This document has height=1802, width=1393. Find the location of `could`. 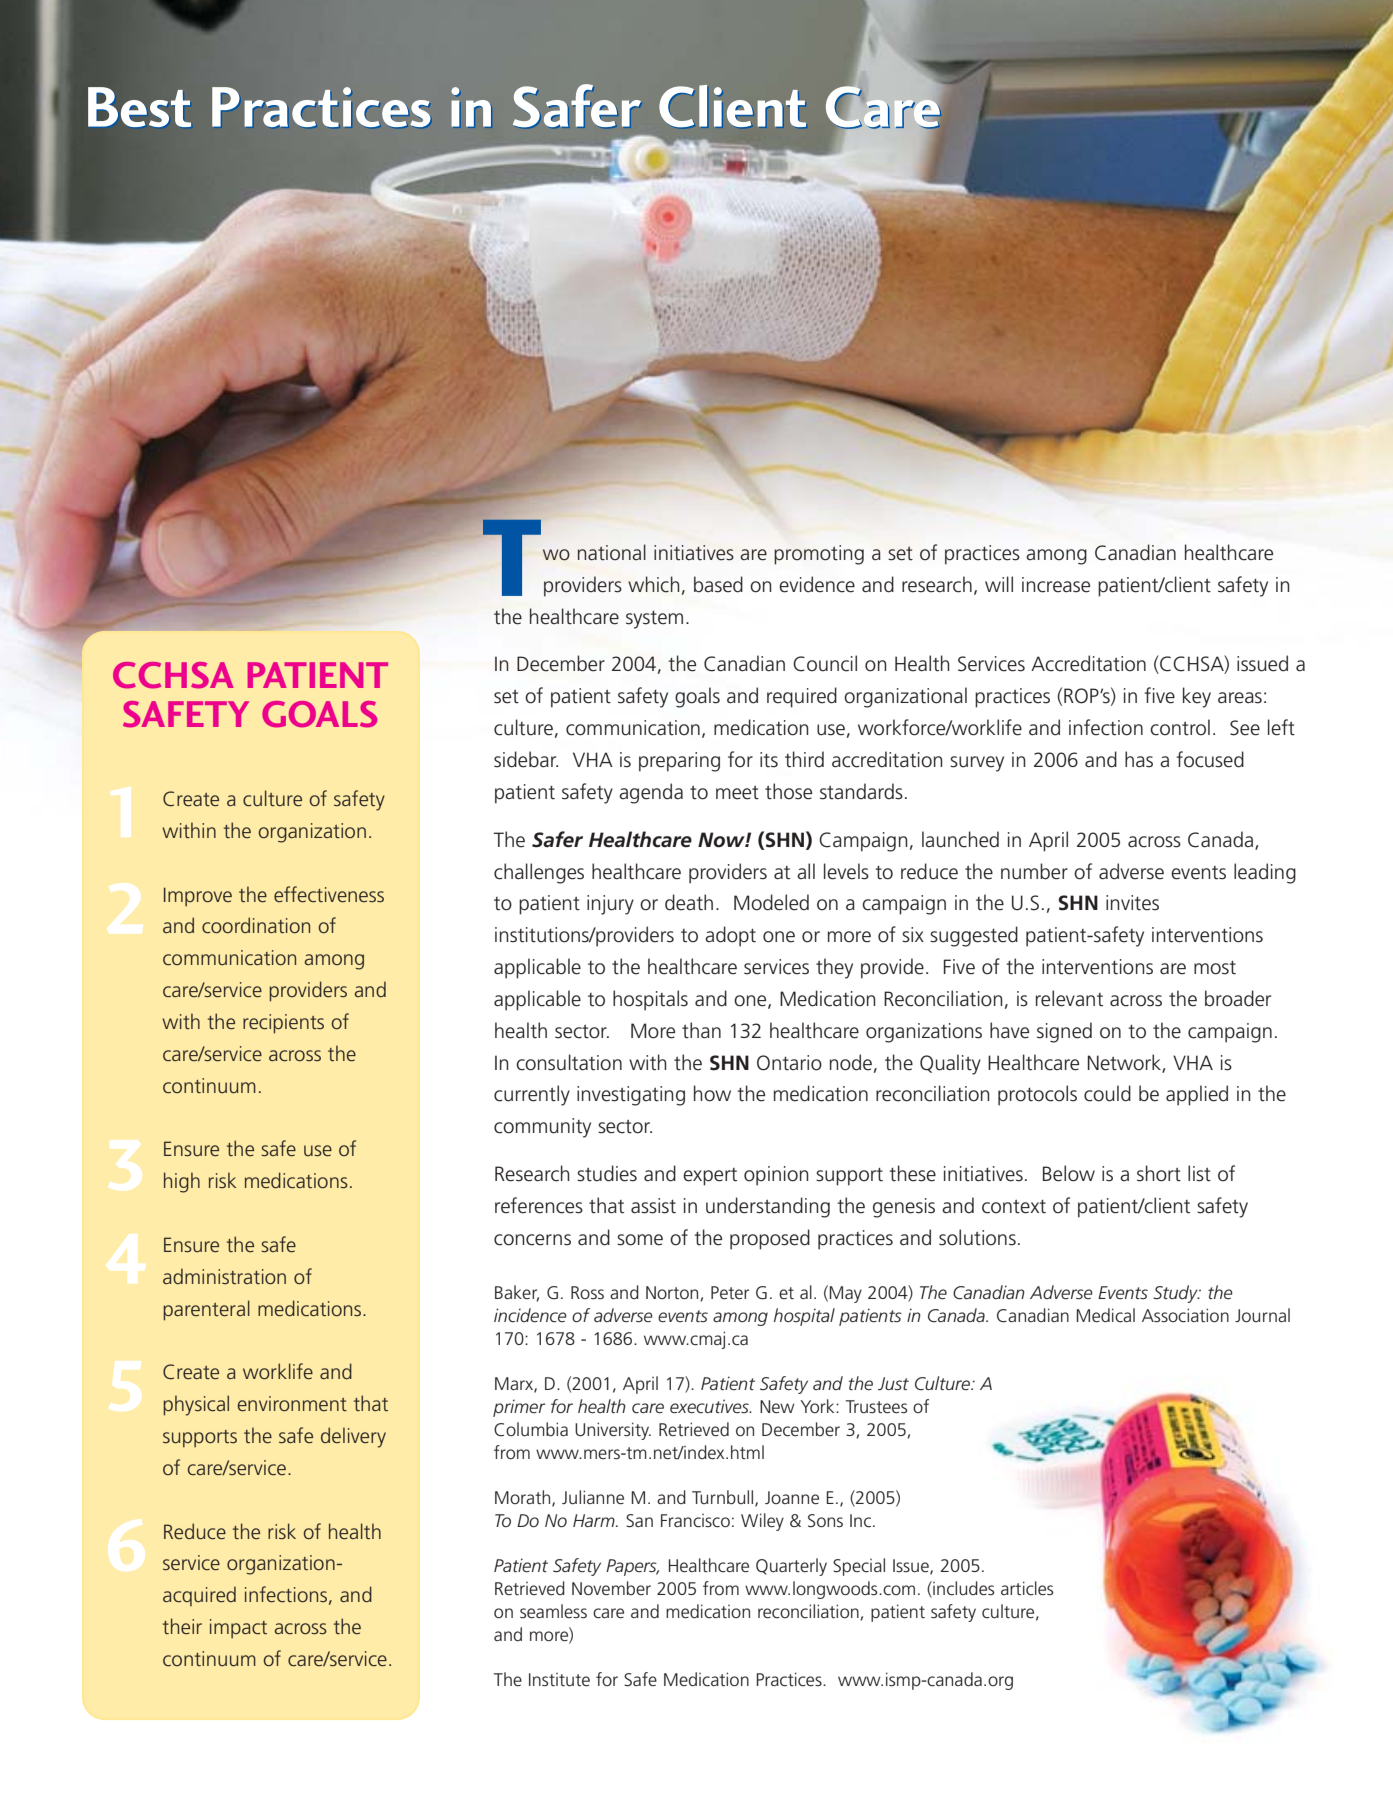

could is located at coordinates (1107, 1093).
